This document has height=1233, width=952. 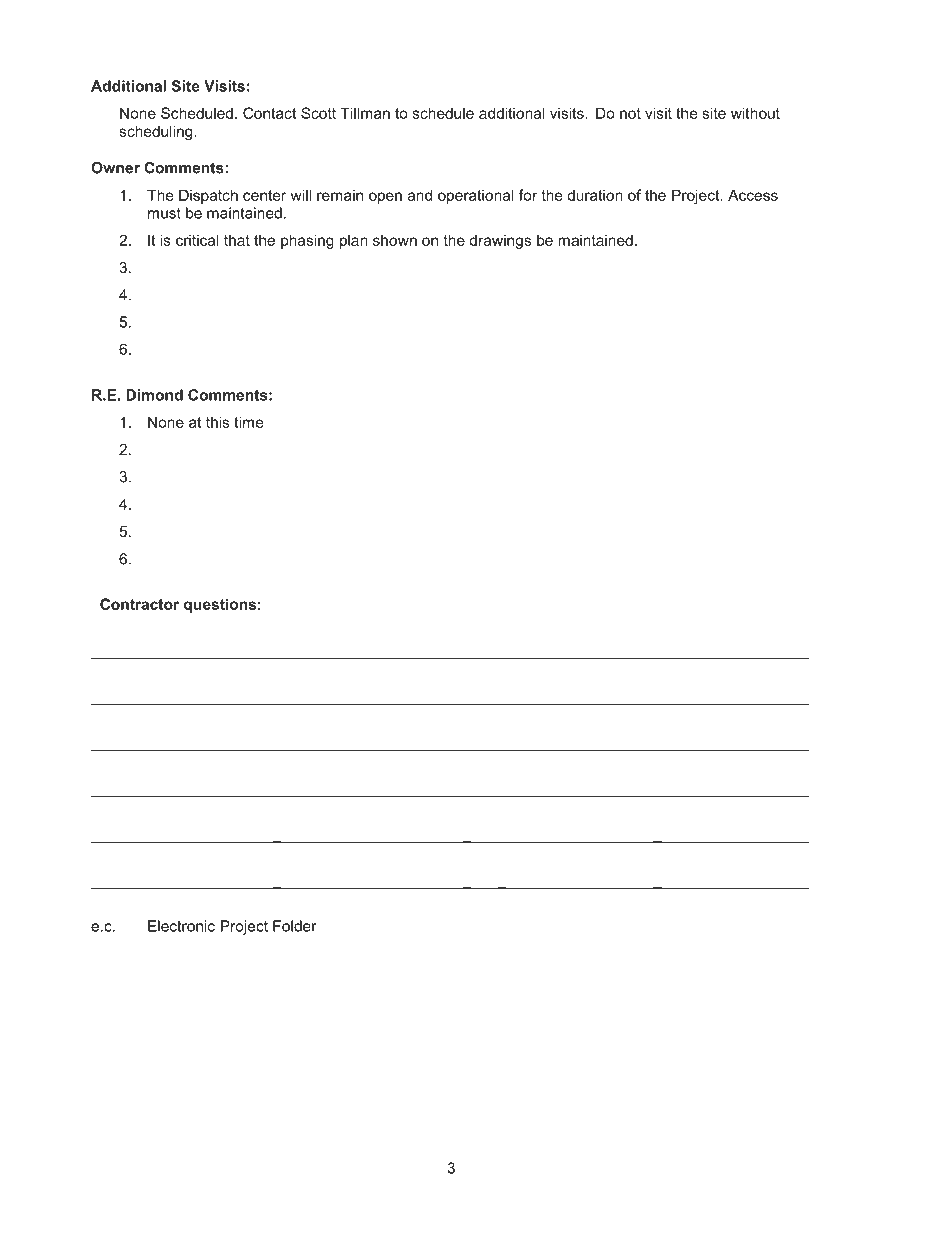 What do you see at coordinates (139, 604) in the document?
I see `Contractor` at bounding box center [139, 604].
